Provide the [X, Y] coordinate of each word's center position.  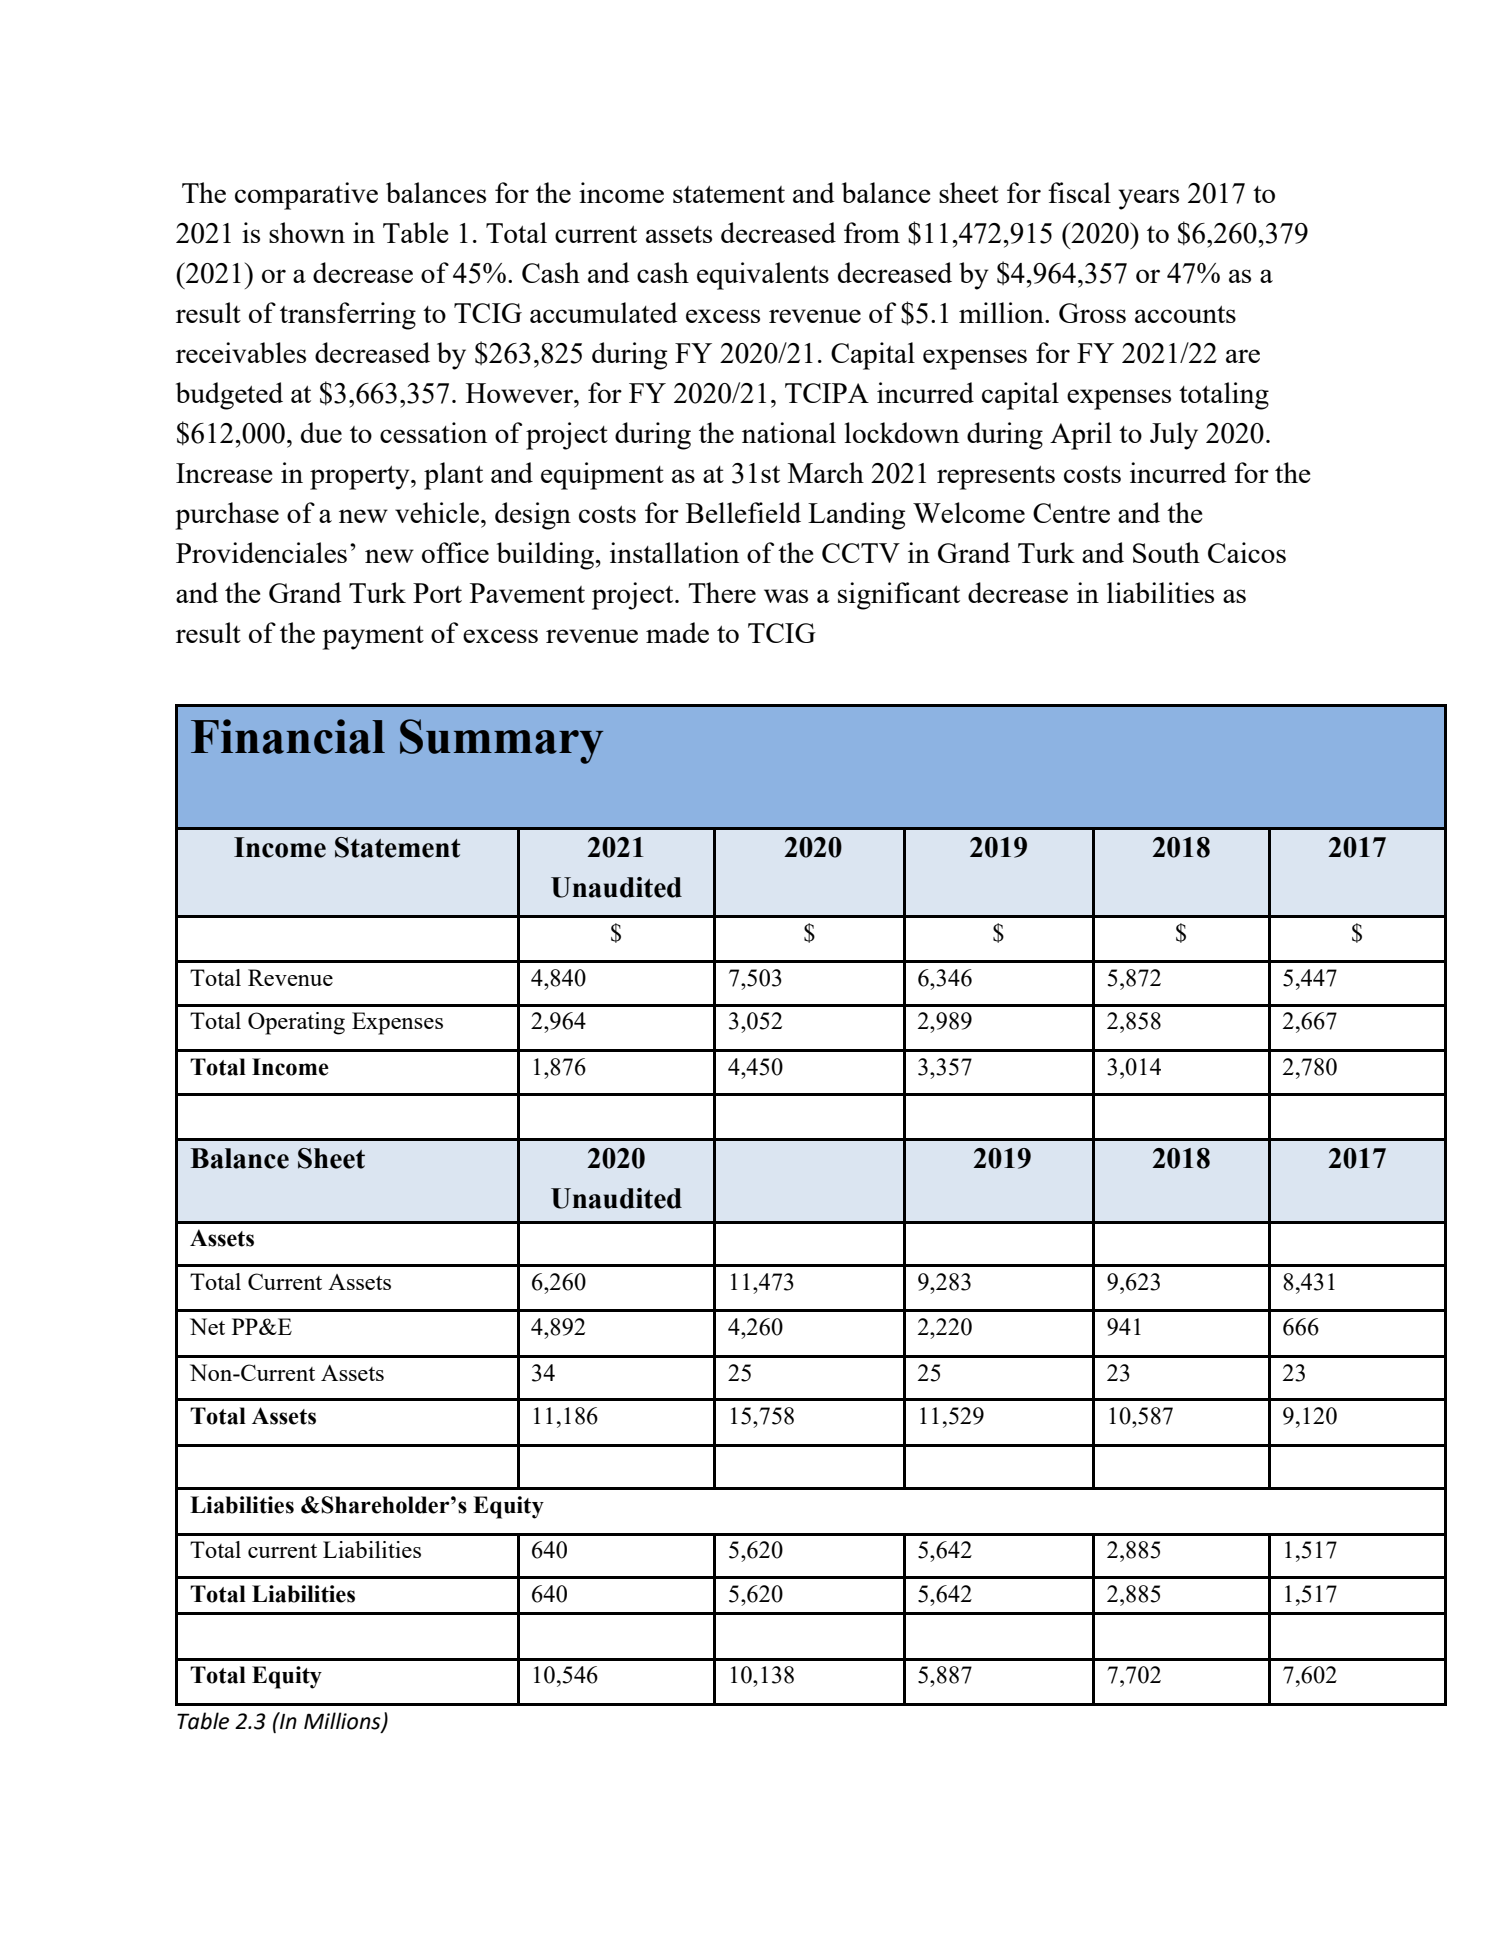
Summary [501, 741]
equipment [602, 476]
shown [307, 232]
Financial [288, 736]
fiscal [1079, 192]
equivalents [763, 276]
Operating [296, 1023]
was [786, 596]
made [677, 632]
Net [207, 1326]
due [321, 432]
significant [899, 596]
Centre [1071, 513]
